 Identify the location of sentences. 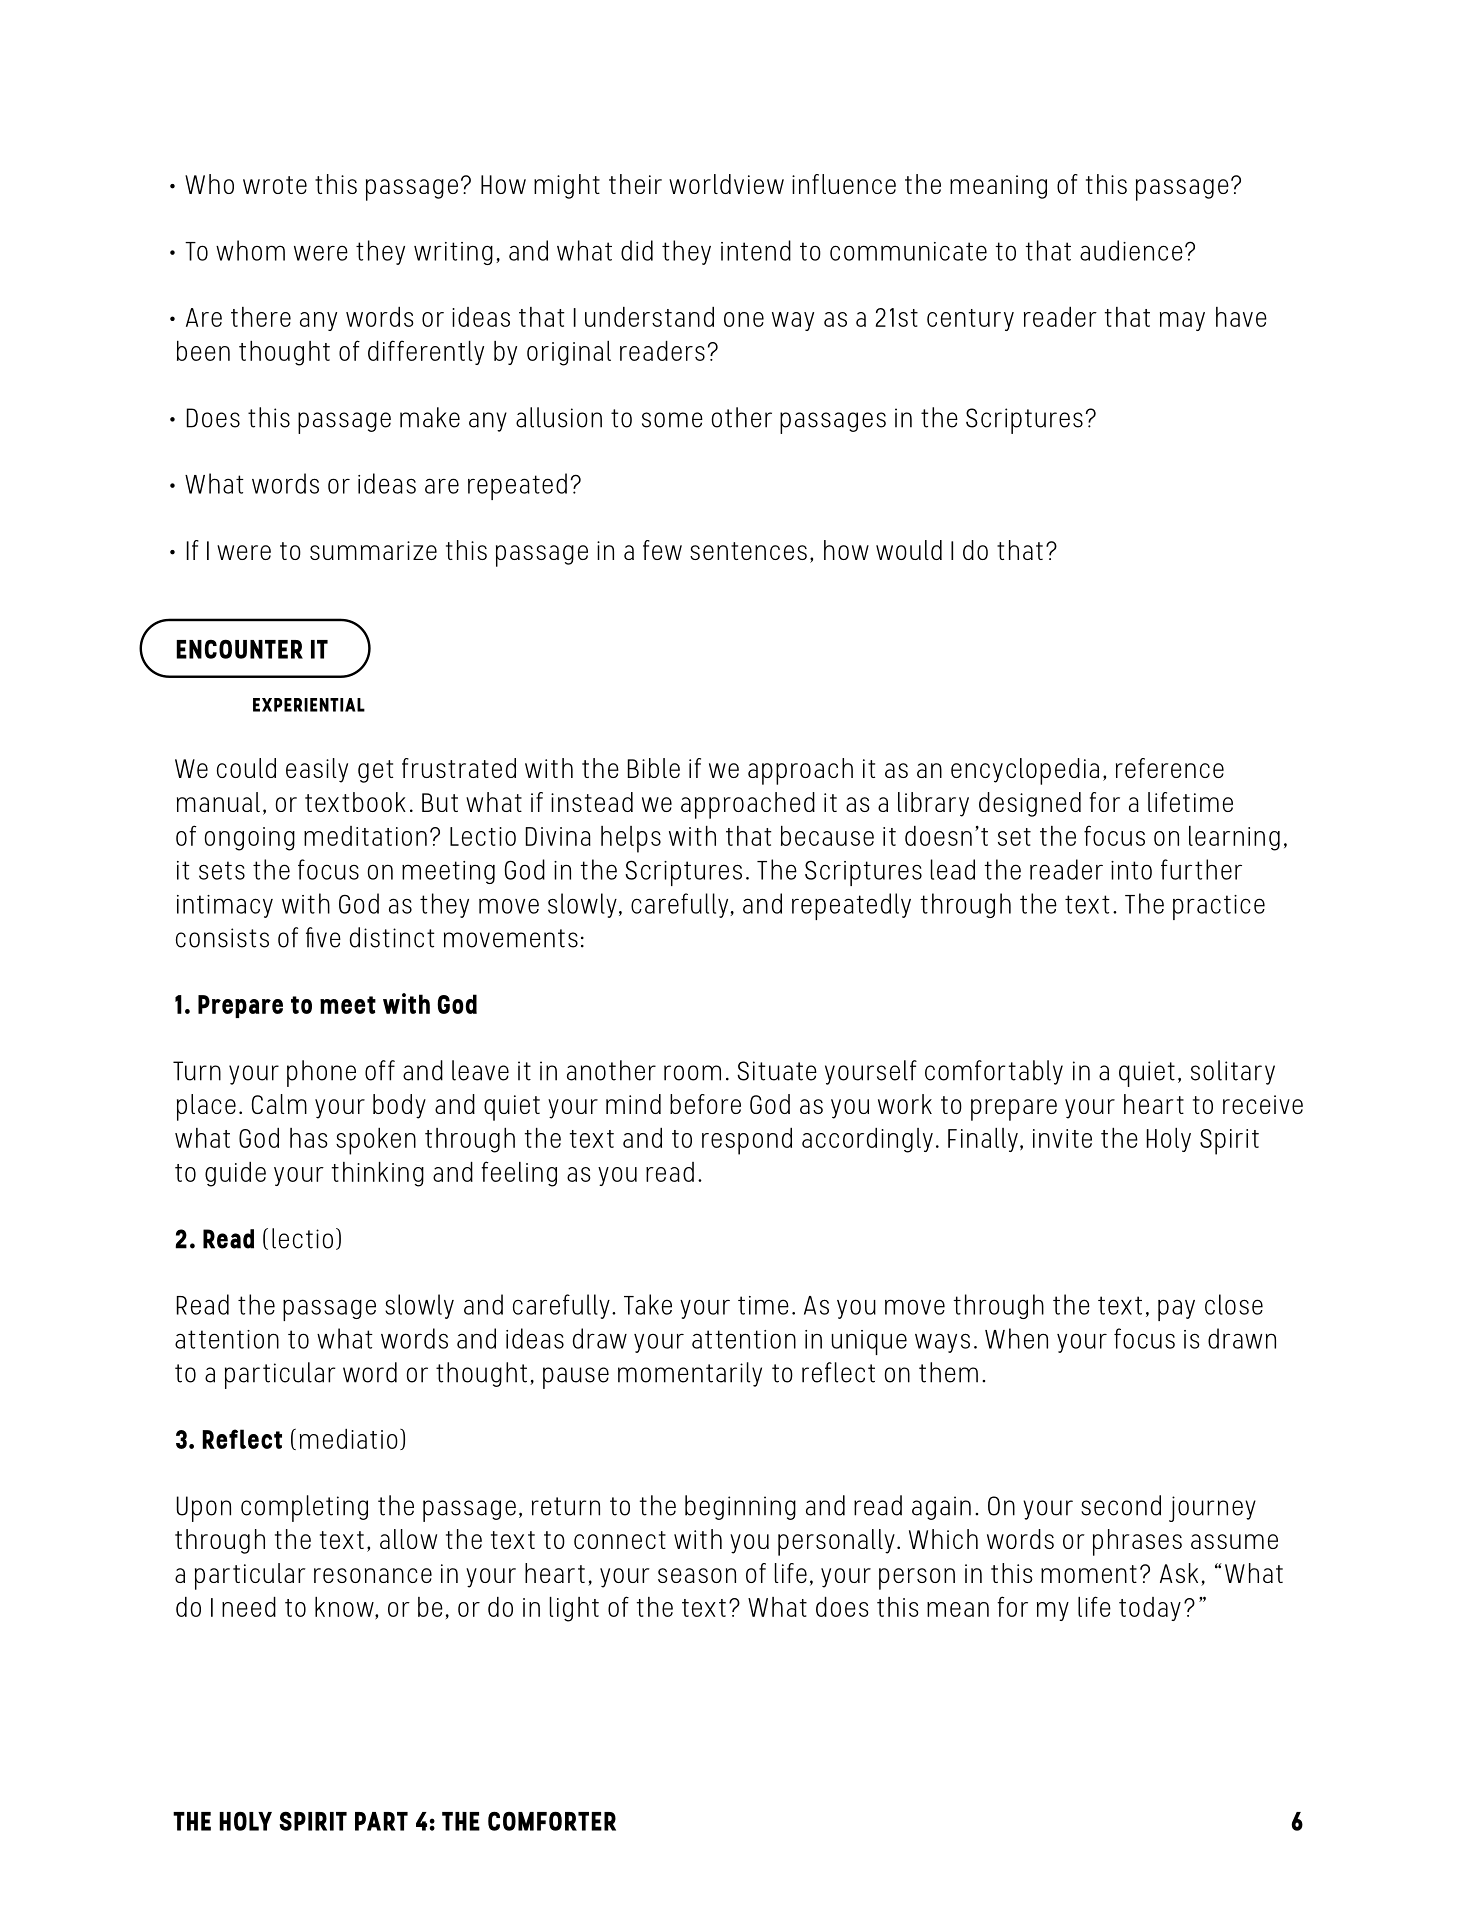
(748, 551).
